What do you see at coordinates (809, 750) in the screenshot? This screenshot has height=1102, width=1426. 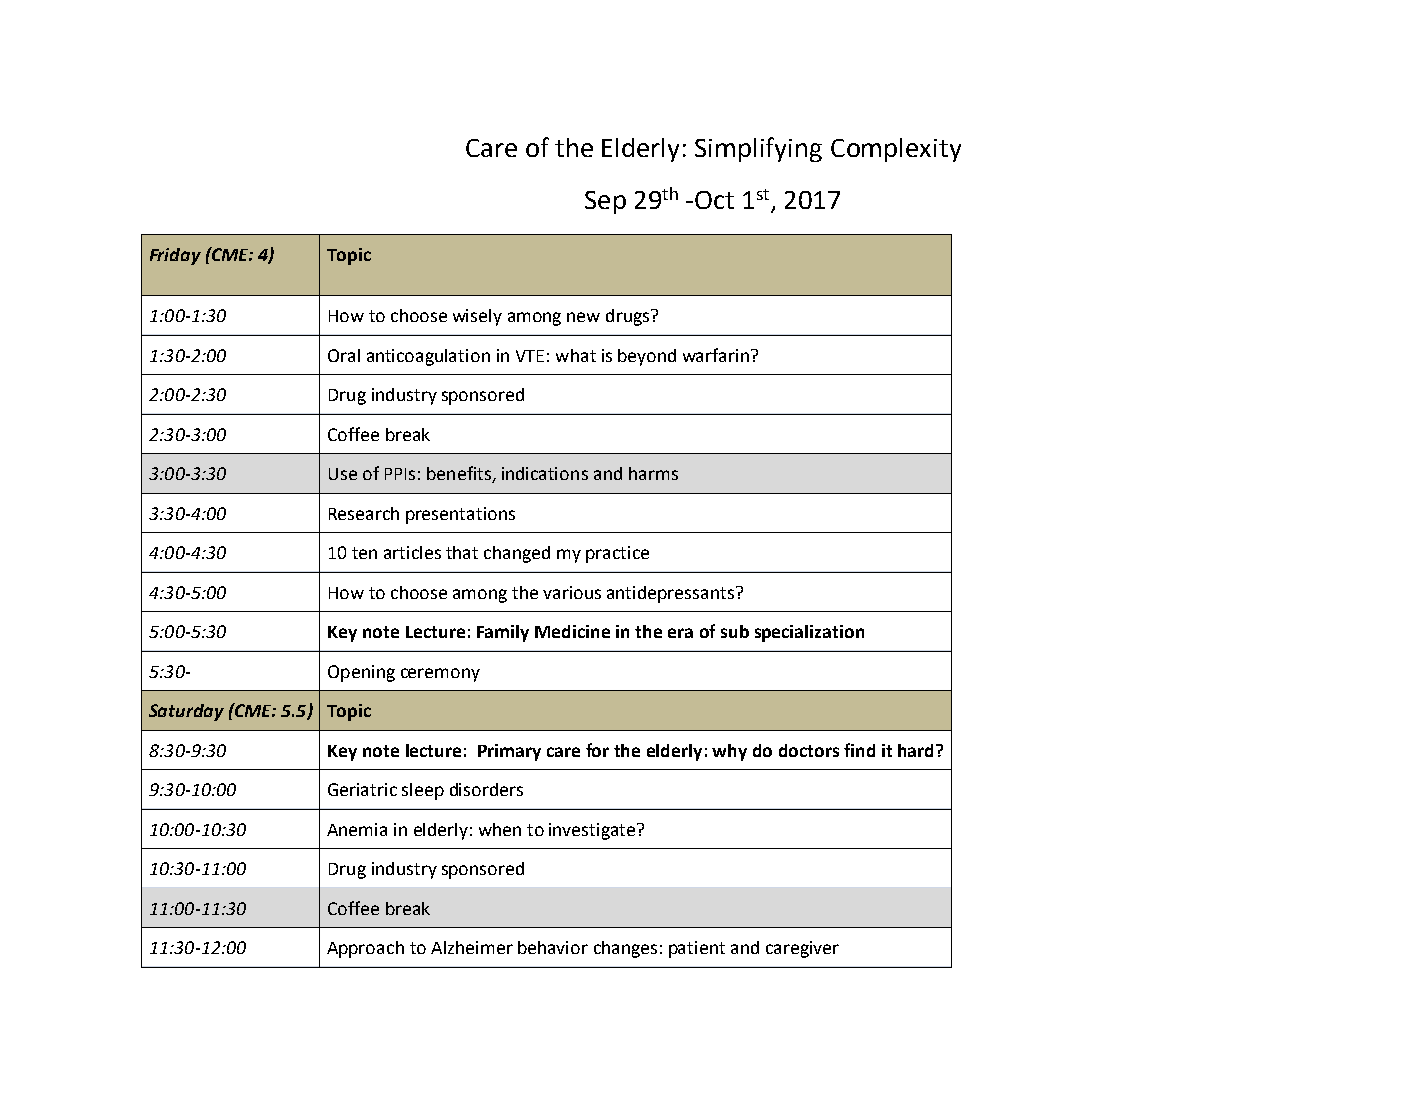 I see `doctors` at bounding box center [809, 750].
